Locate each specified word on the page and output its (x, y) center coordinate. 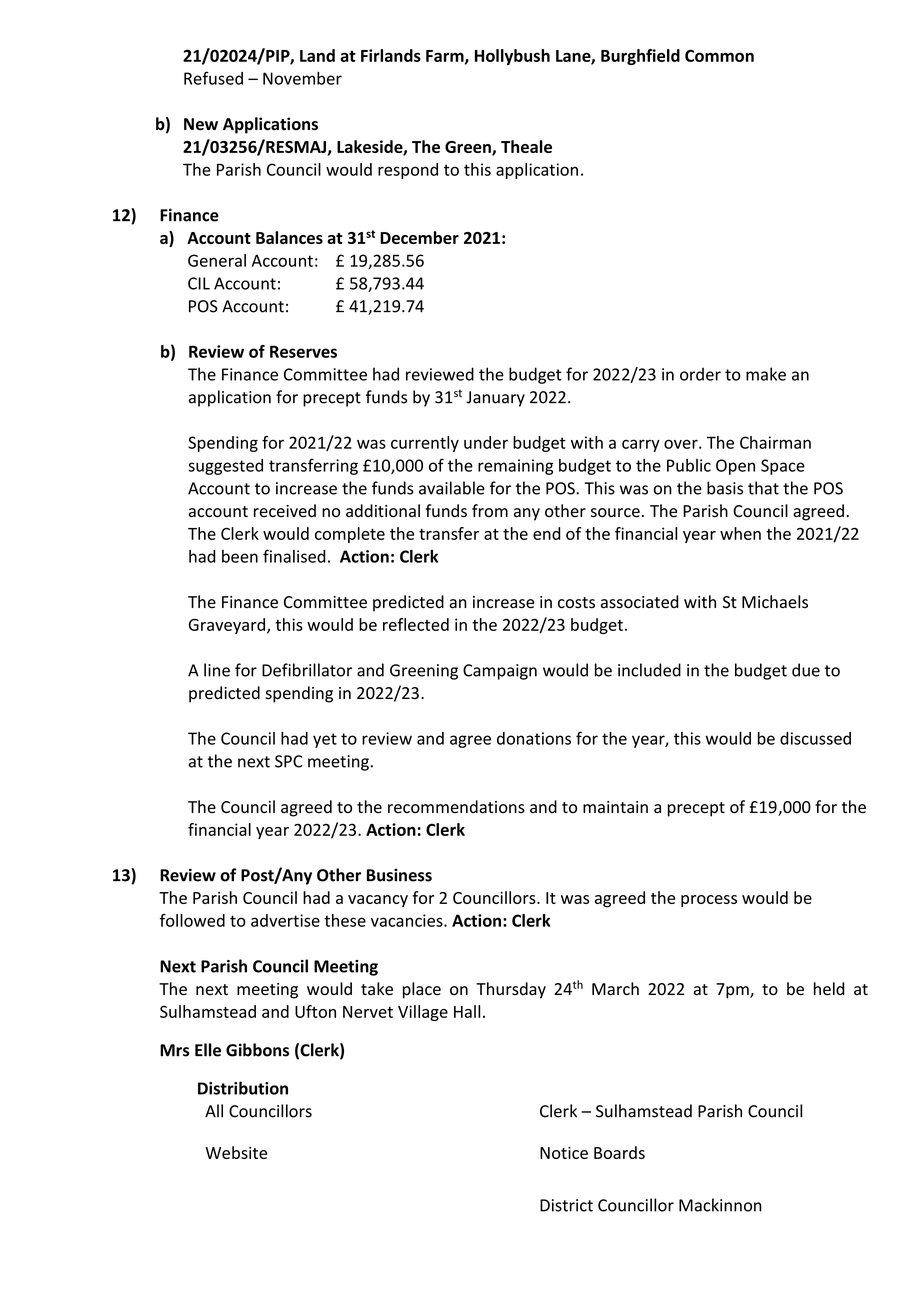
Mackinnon (720, 1205)
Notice (564, 1153)
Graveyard (228, 626)
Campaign (500, 672)
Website (236, 1152)
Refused (213, 78)
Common (719, 55)
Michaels (775, 602)
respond (408, 171)
